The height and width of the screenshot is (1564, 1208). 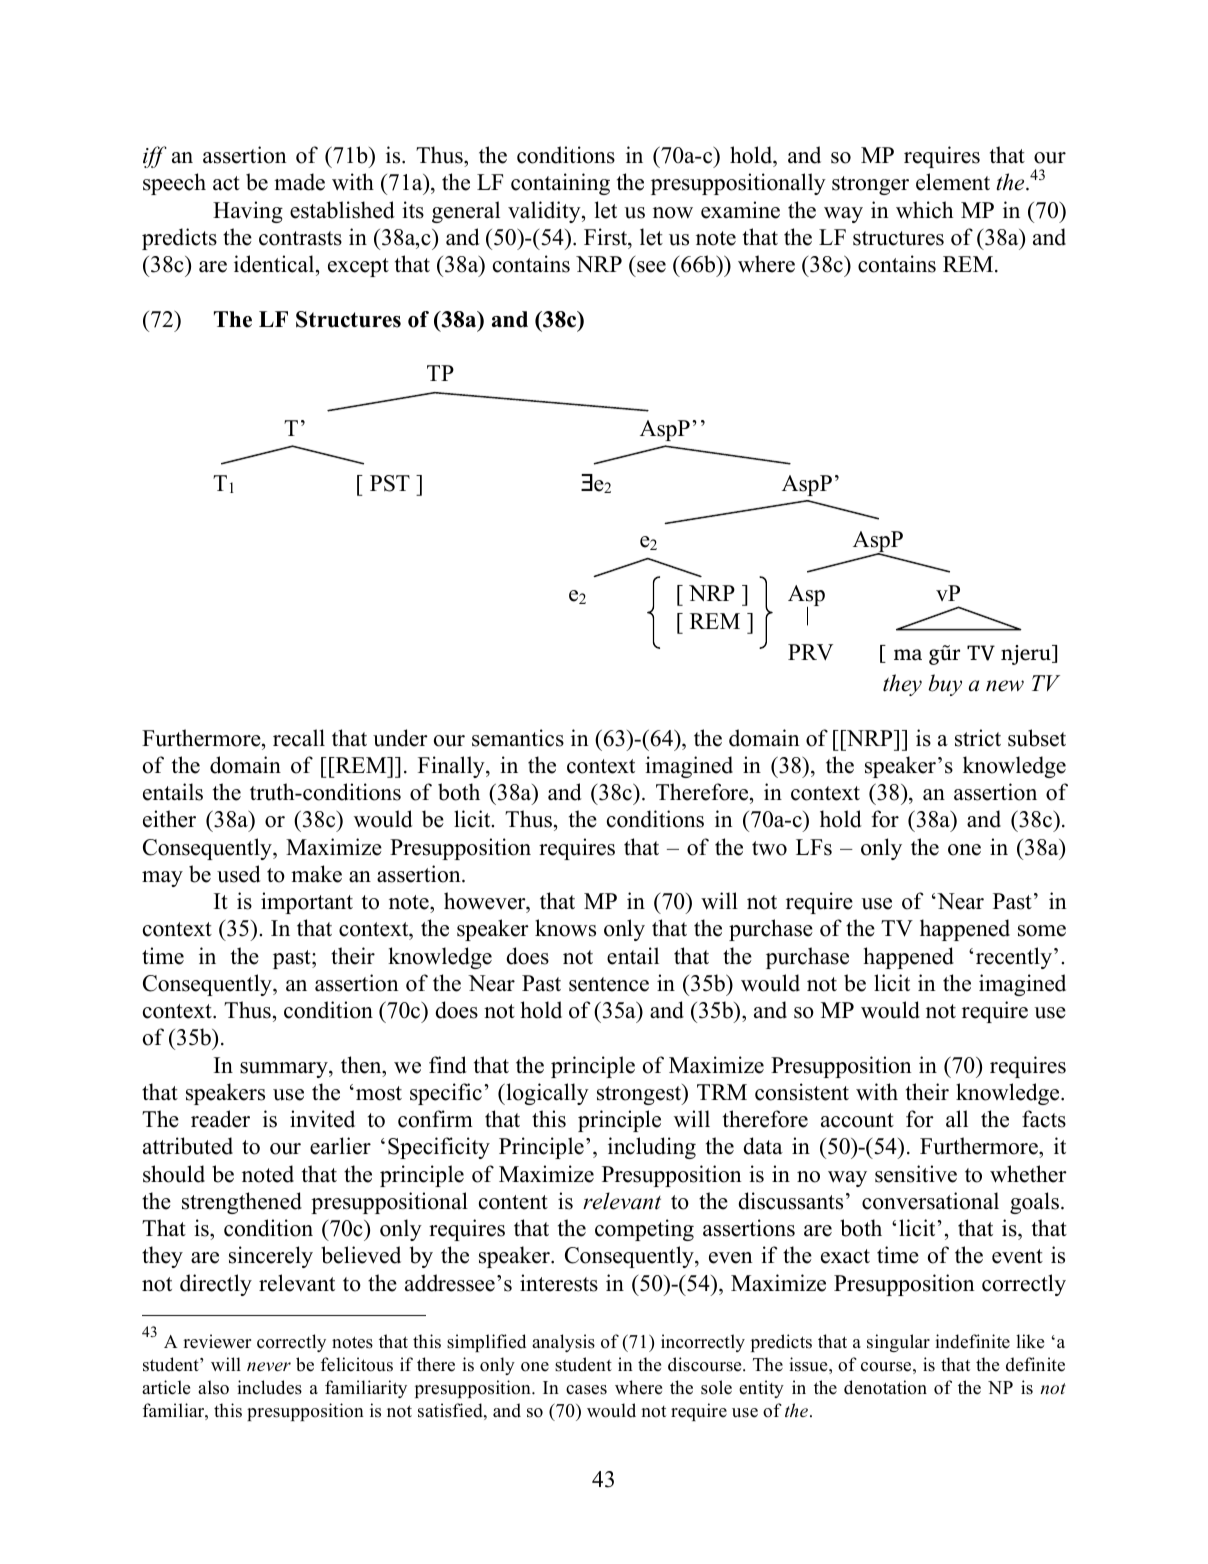 What do you see at coordinates (924, 210) in the screenshot?
I see `which` at bounding box center [924, 210].
